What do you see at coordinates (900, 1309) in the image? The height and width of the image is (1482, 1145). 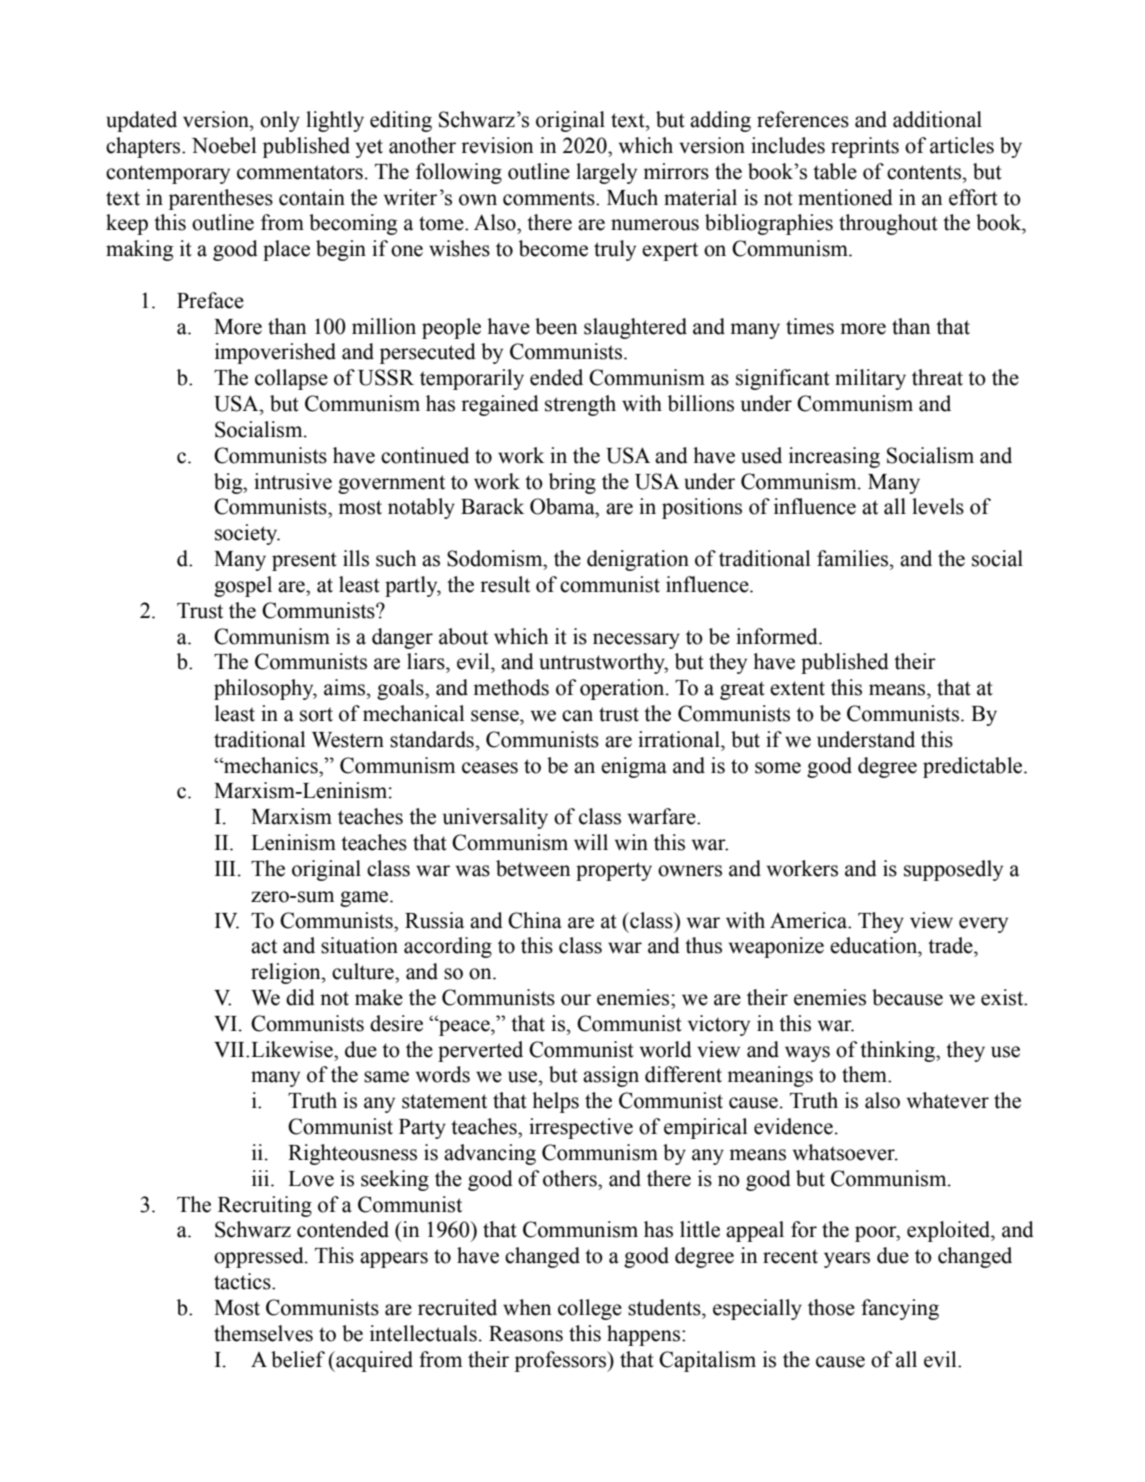 I see `fancying` at bounding box center [900, 1309].
